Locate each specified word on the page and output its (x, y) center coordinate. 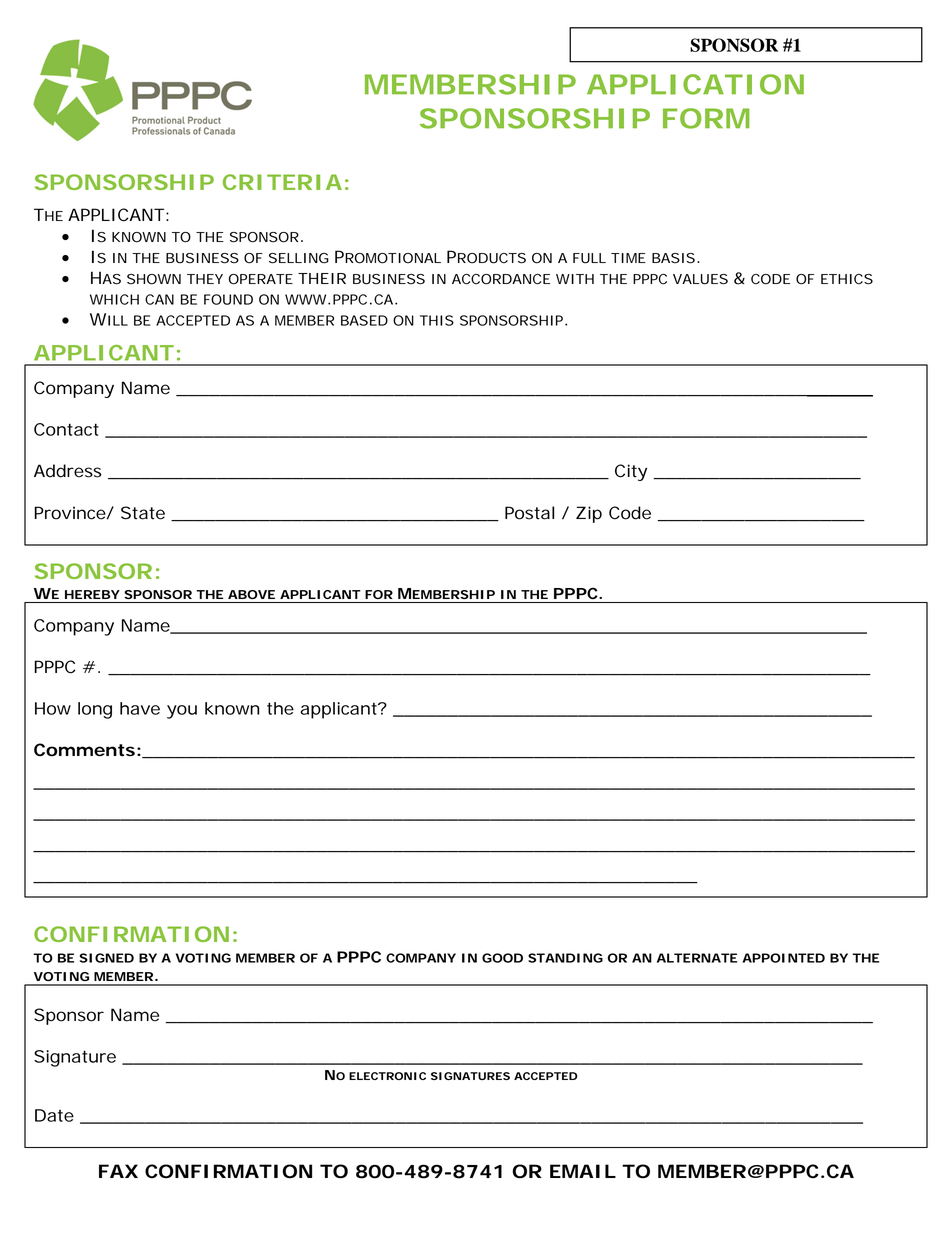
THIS (437, 320)
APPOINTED (783, 958)
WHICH (114, 299)
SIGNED (107, 958)
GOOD (502, 958)
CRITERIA (282, 182)
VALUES (700, 279)
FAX (118, 1171)
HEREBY (92, 594)
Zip (589, 514)
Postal (529, 513)
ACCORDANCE (501, 279)
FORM (706, 118)
